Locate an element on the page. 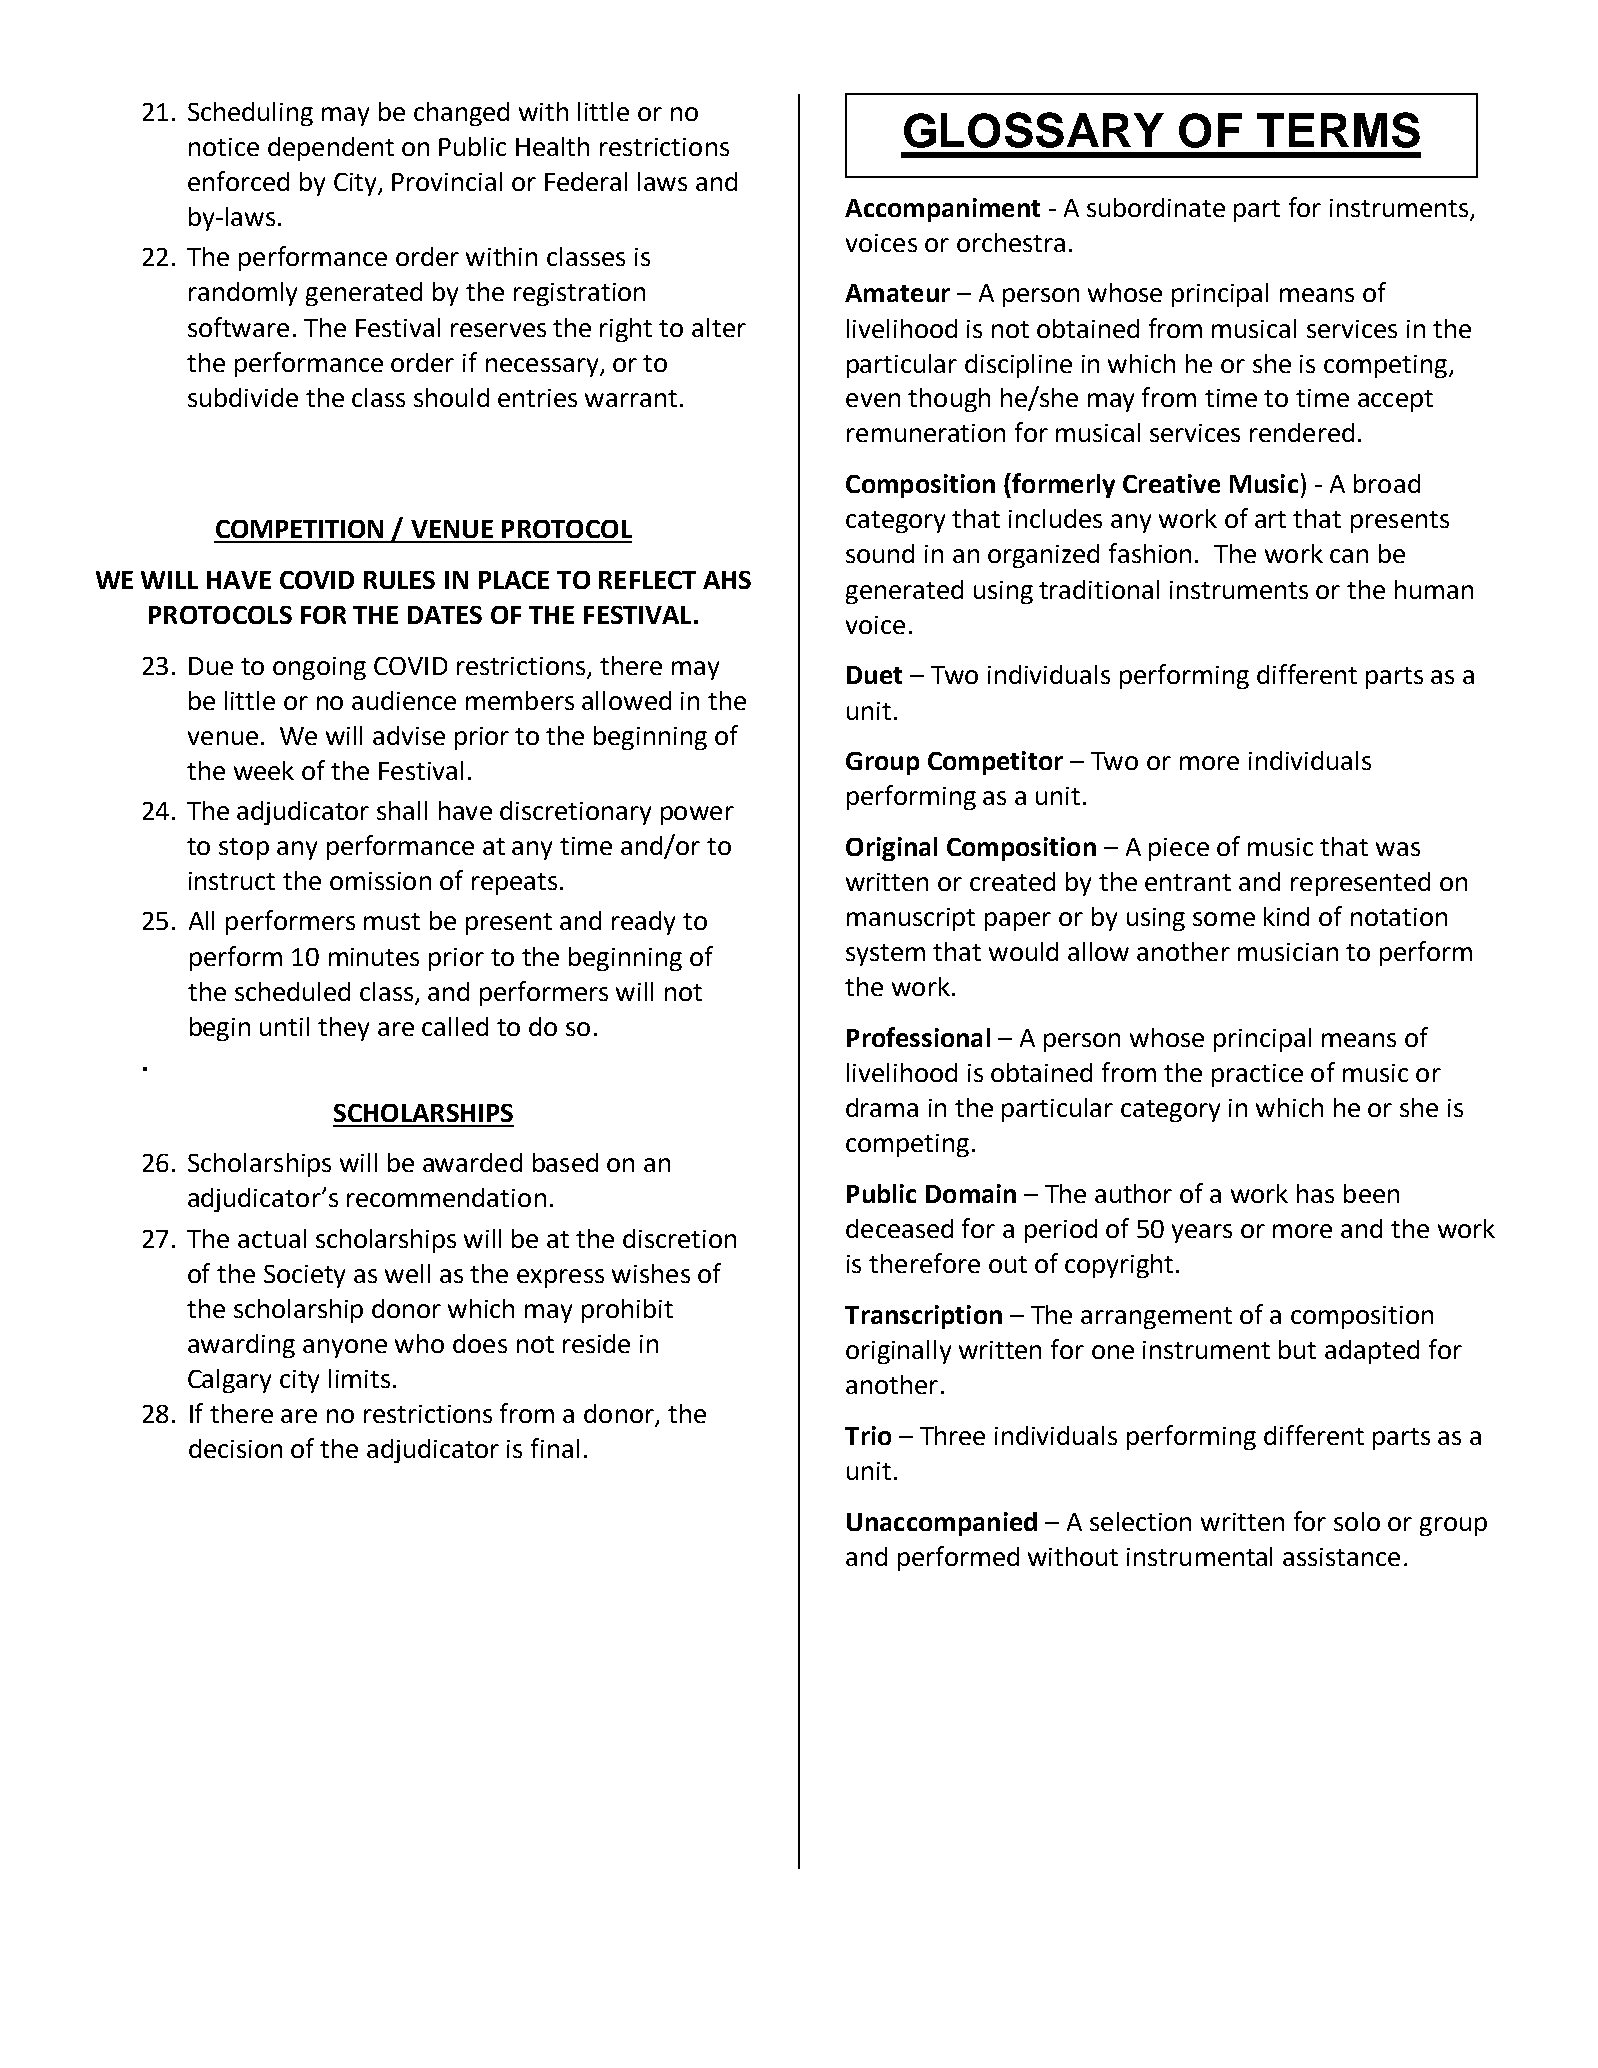  dependent is located at coordinates (331, 149).
